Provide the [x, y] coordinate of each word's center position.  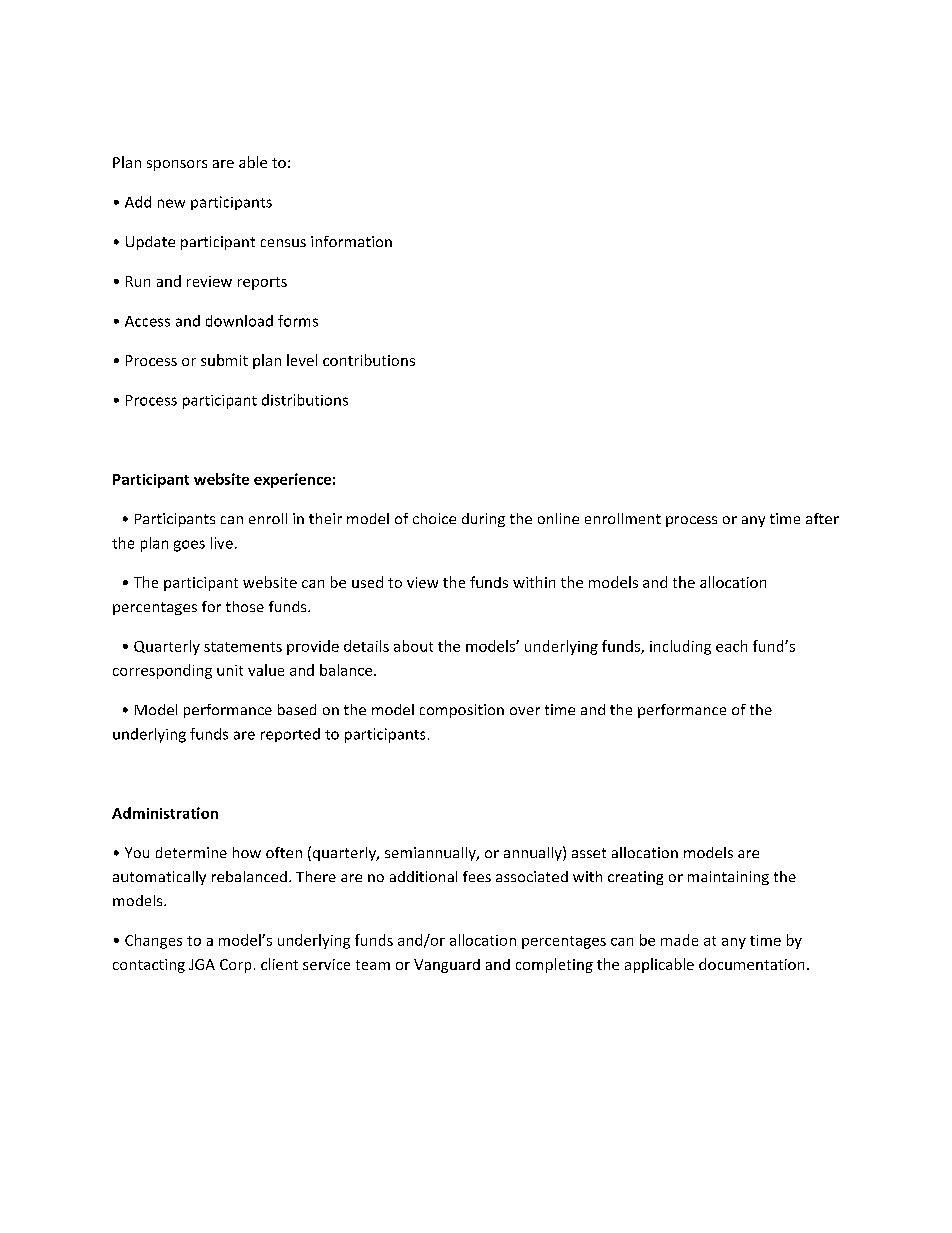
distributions [305, 400]
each [731, 646]
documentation [751, 964]
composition [462, 711]
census [283, 243]
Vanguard [447, 966]
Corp [235, 966]
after [822, 518]
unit [230, 670]
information [351, 241]
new [171, 203]
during [483, 520]
